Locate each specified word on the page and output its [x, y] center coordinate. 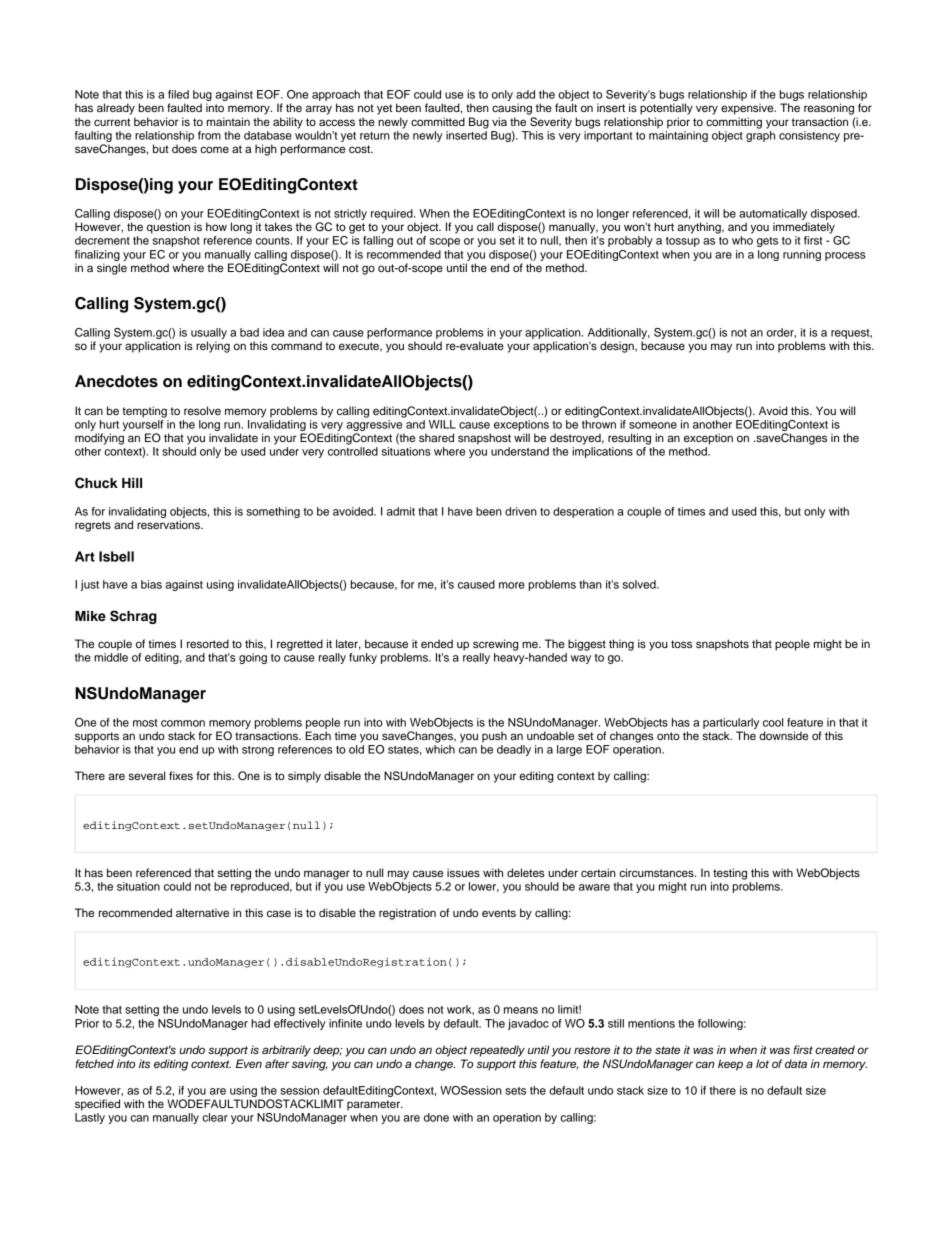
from [209, 135]
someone [653, 425]
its [144, 1063]
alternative [202, 912]
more [512, 585]
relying [213, 347]
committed [438, 121]
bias [151, 584]
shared [436, 437]
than [590, 584]
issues [463, 872]
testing [730, 874]
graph [760, 135]
